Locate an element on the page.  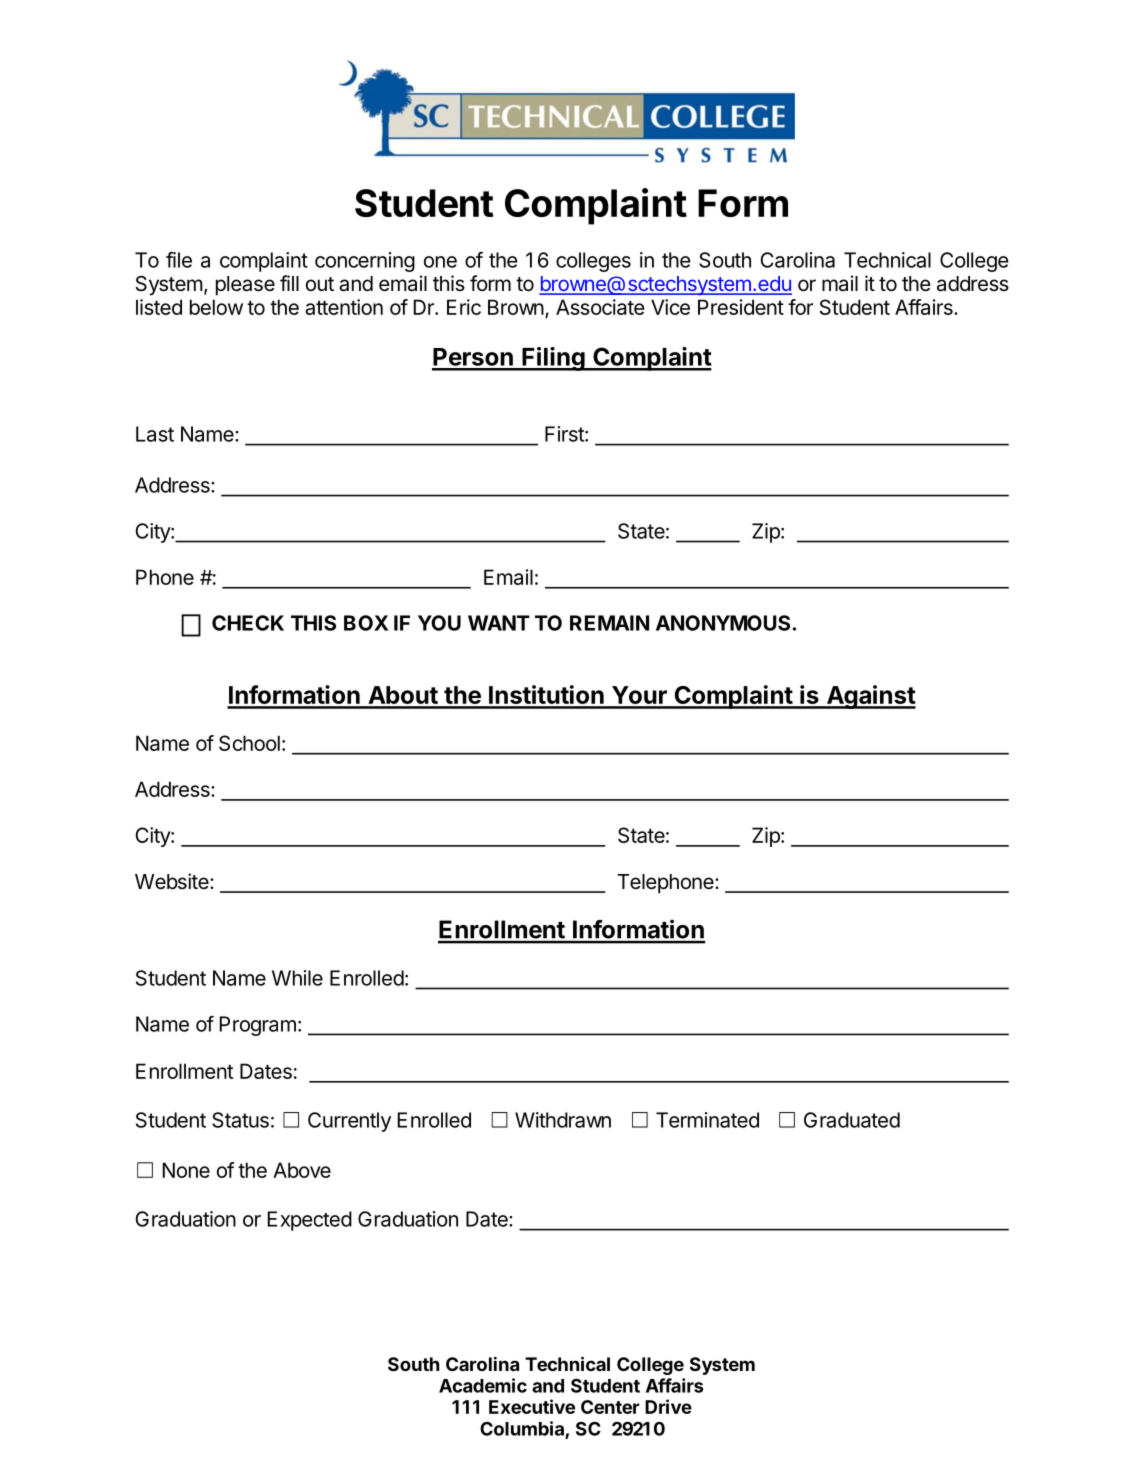
Withdrawn is located at coordinates (563, 1120).
